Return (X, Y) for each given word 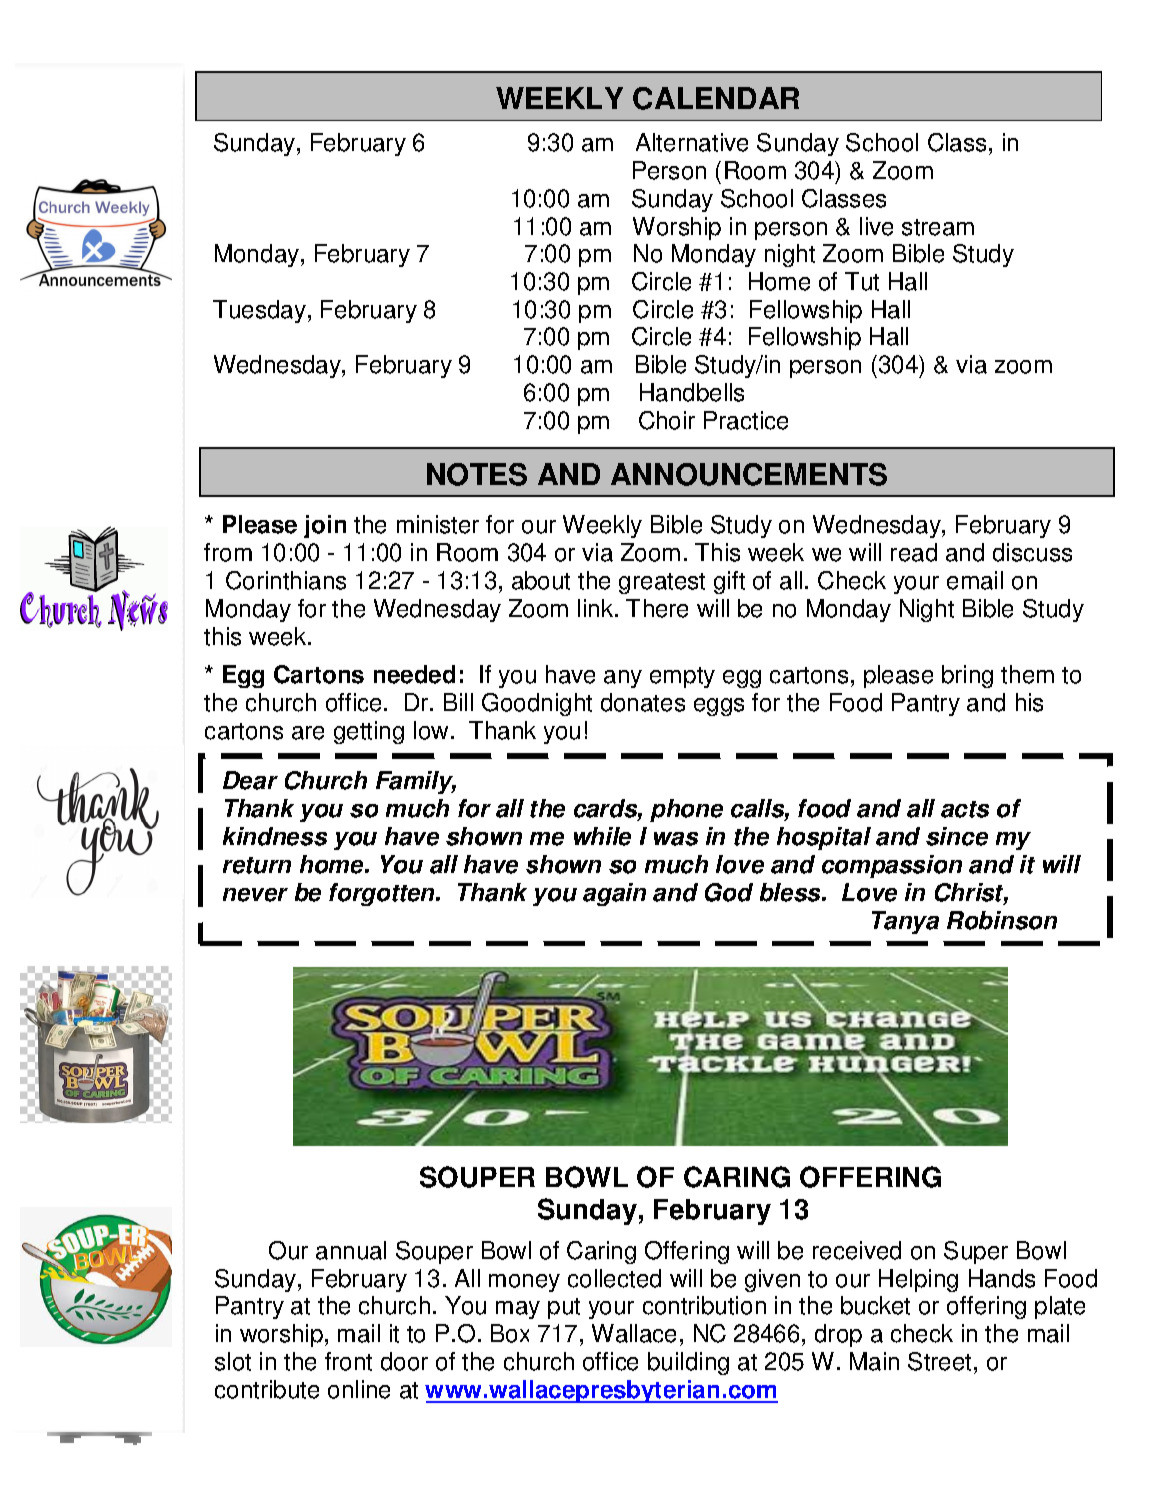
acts (965, 809)
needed (414, 674)
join (325, 526)
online (359, 1389)
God (729, 892)
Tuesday (261, 311)
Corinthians (286, 580)
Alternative (692, 142)
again (614, 894)
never (255, 895)
